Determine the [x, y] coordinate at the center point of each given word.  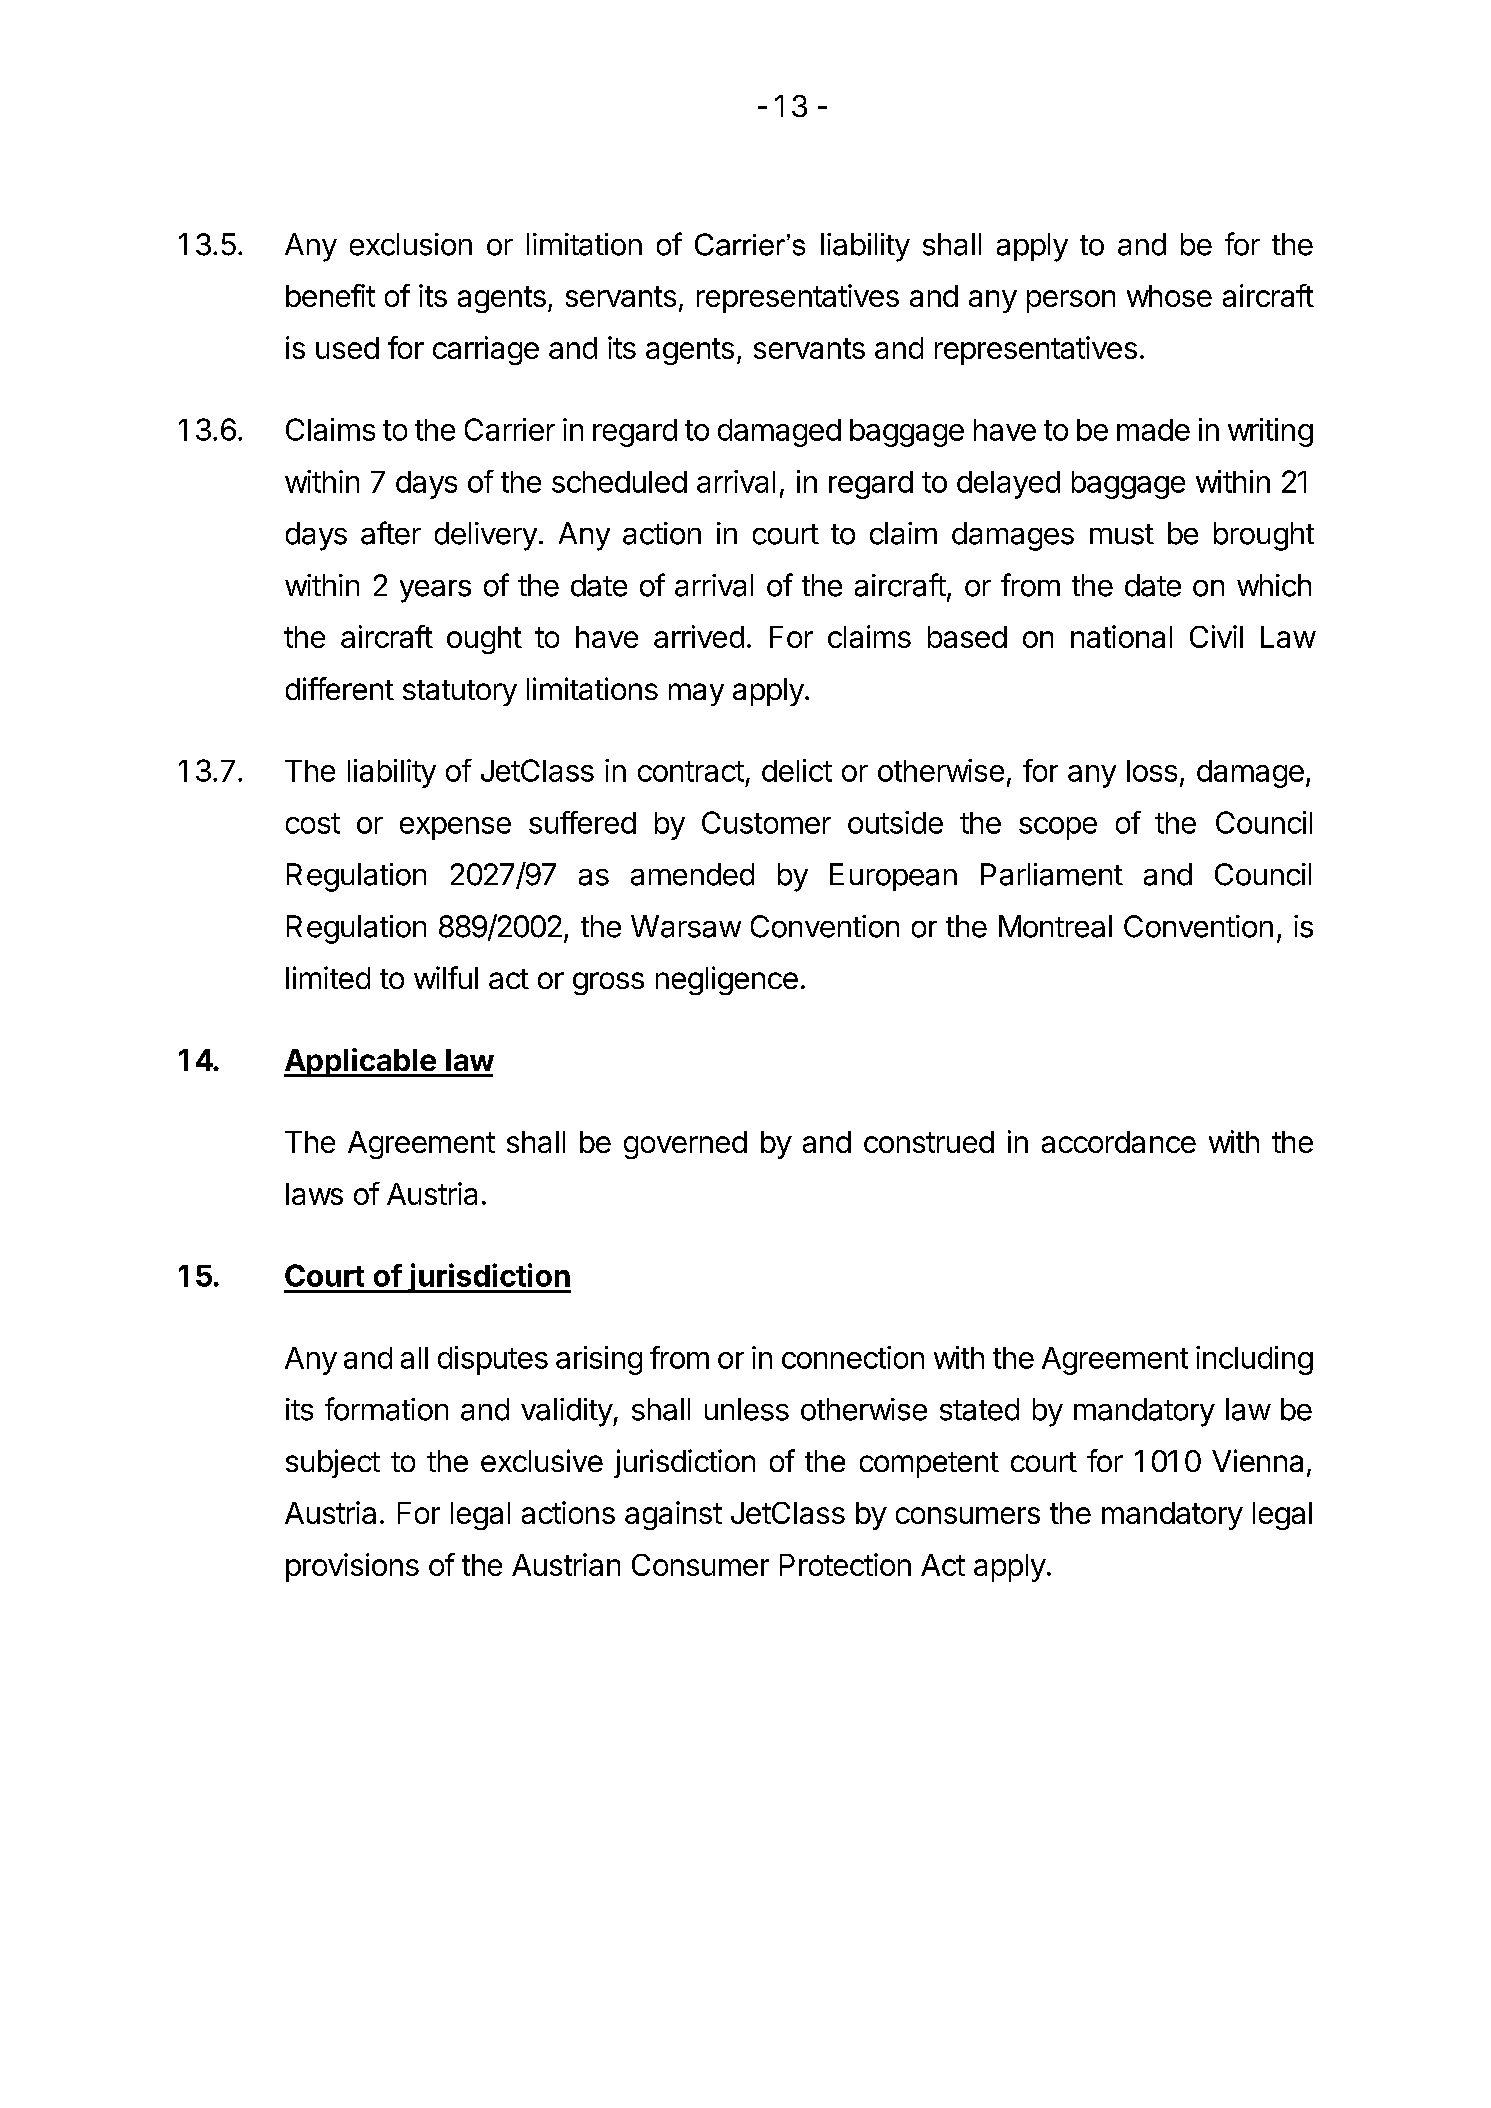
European [893, 877]
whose [1169, 296]
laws [314, 1194]
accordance [1119, 1142]
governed [685, 1145]
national [1121, 636]
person [1071, 301]
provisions [352, 1567]
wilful [446, 977]
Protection [845, 1564]
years [435, 591]
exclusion [411, 244]
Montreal [1055, 926]
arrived [699, 636]
